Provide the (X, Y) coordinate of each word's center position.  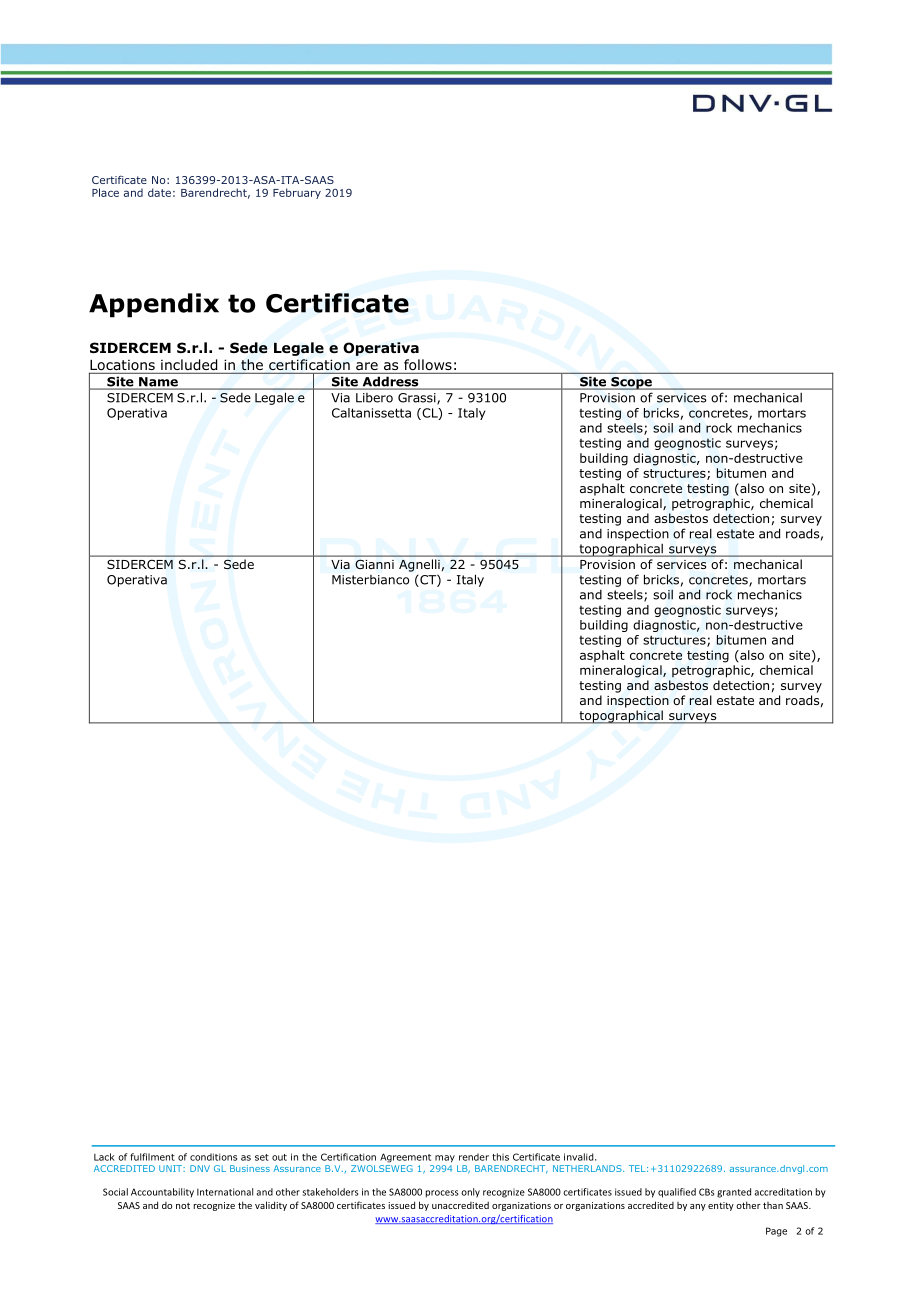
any (698, 1207)
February (297, 193)
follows (428, 365)
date (159, 192)
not (183, 1206)
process (442, 1194)
